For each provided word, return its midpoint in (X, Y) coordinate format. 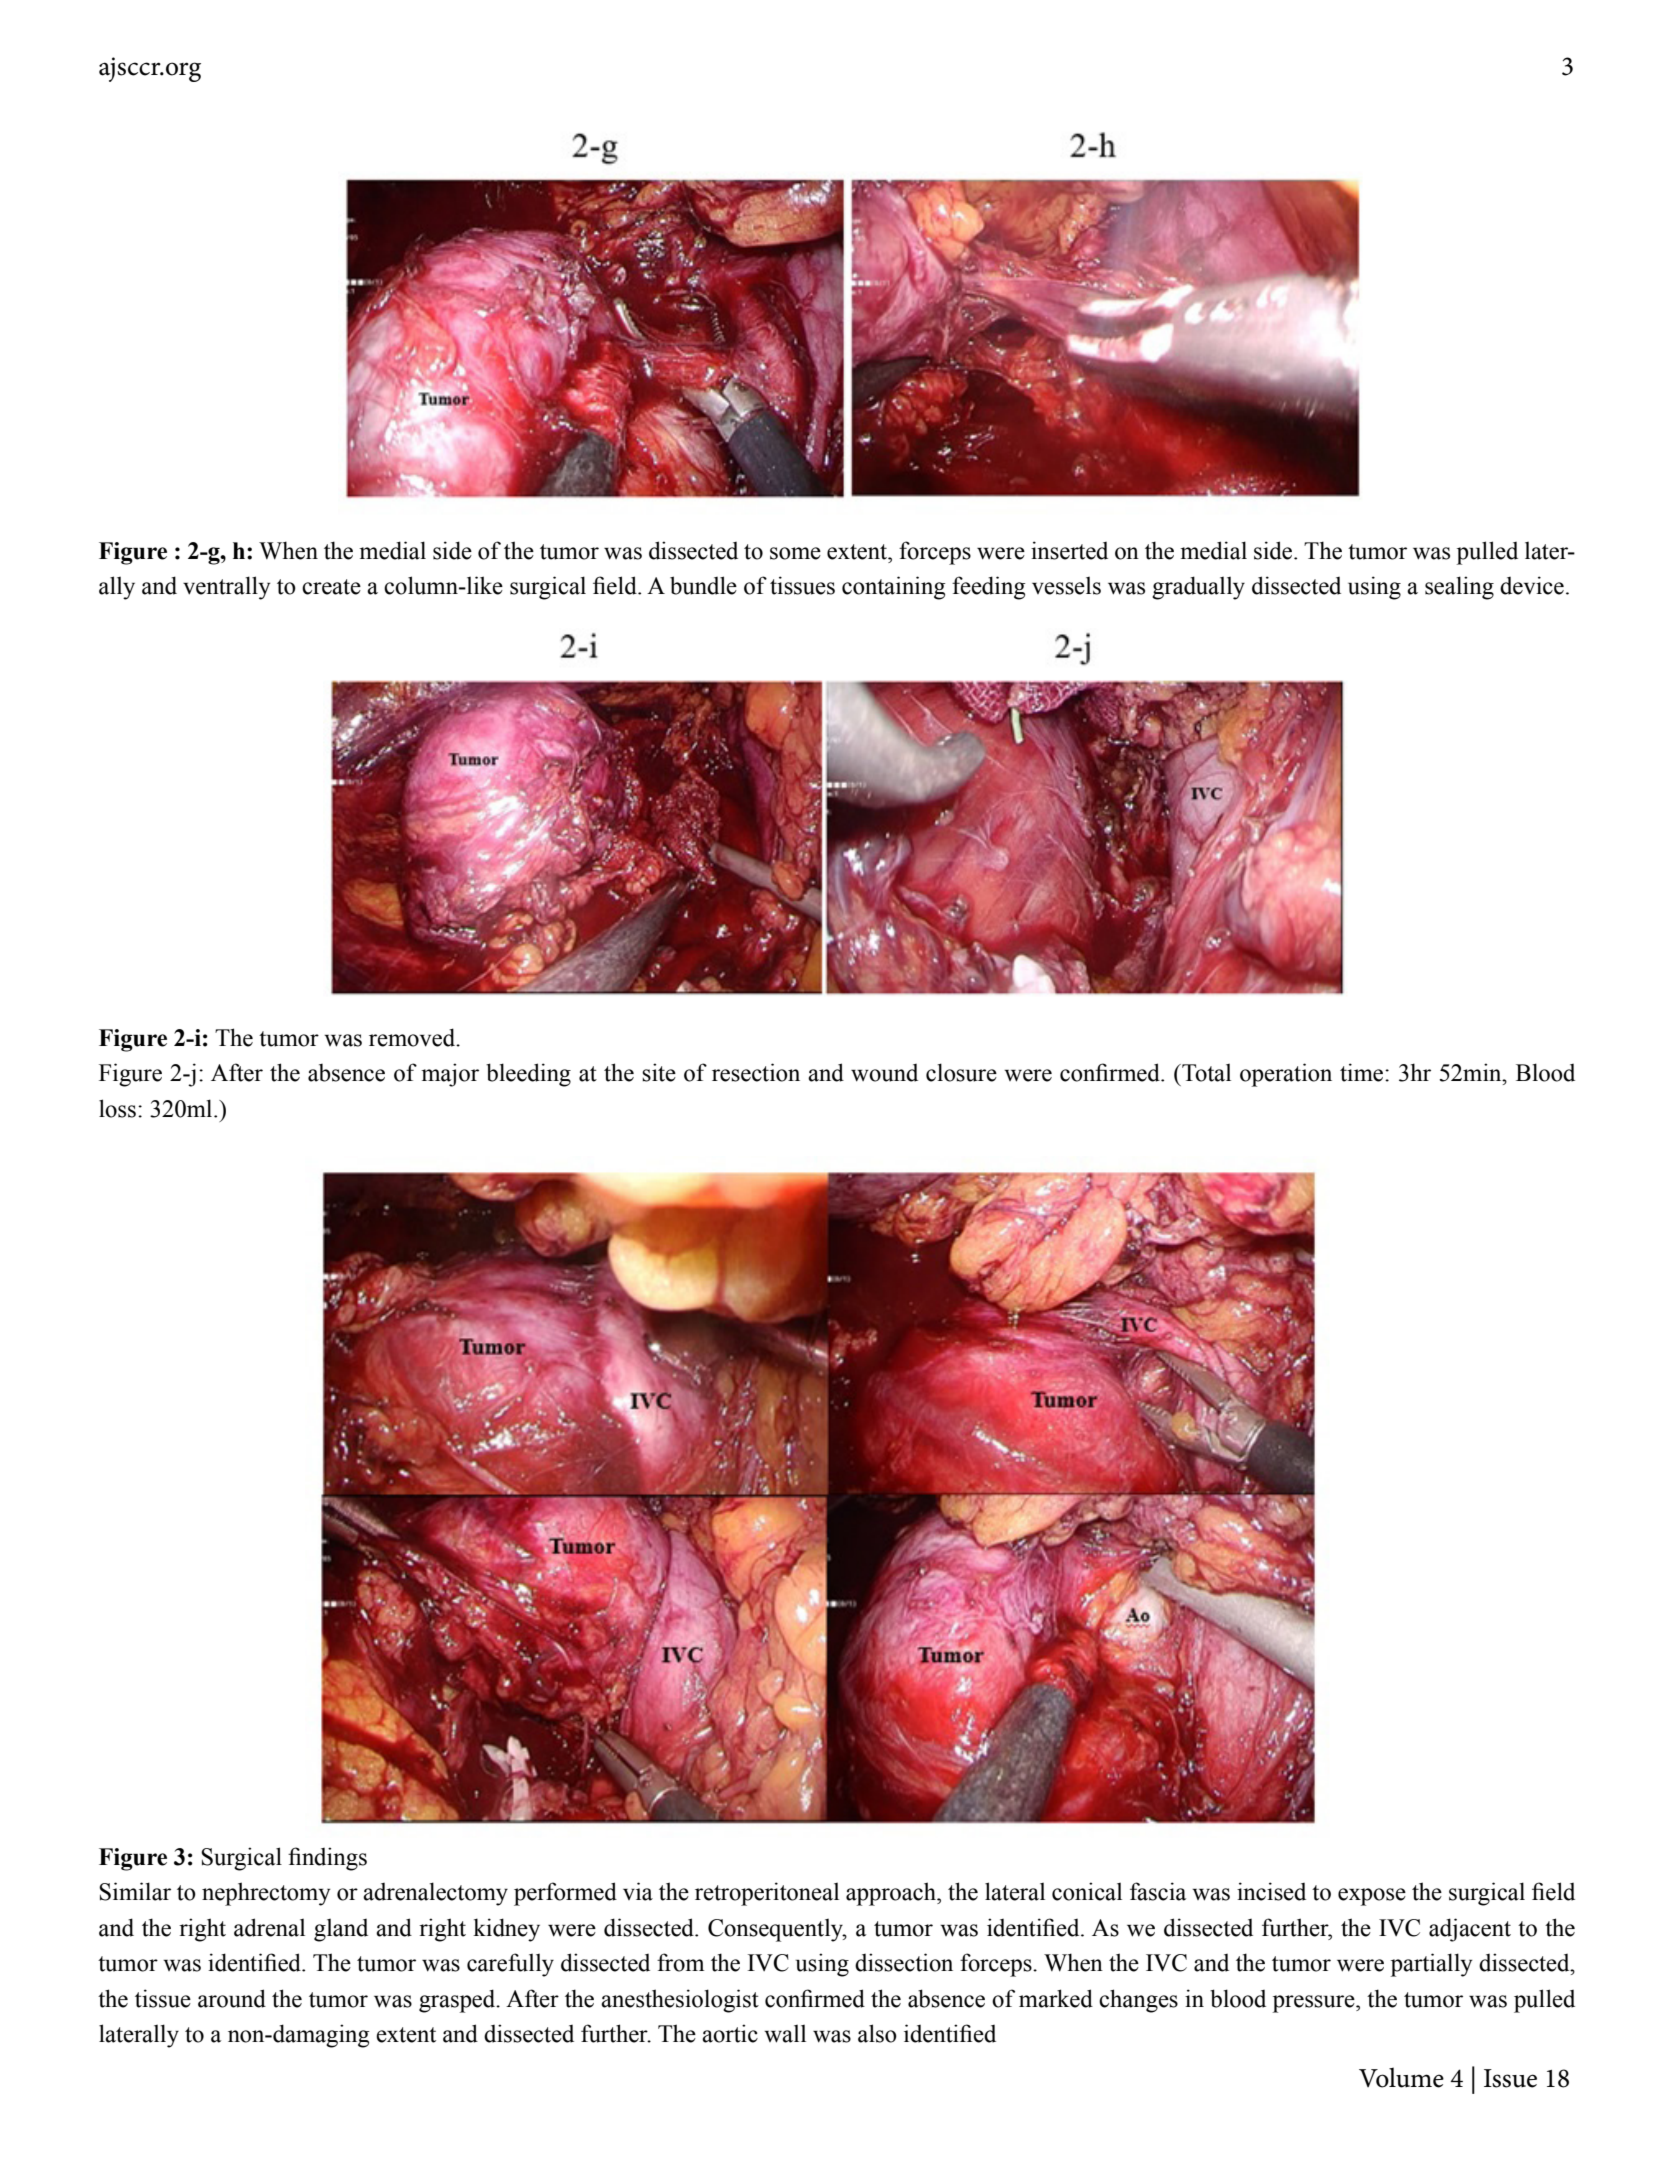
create (331, 587)
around (232, 1998)
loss (117, 1108)
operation (1286, 1075)
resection (756, 1072)
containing (893, 588)
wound (884, 1073)
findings (327, 1859)
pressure (1315, 2004)
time (1363, 1072)
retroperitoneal (767, 1894)
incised (1271, 1891)
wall (785, 2033)
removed (413, 1037)
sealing (1459, 588)
